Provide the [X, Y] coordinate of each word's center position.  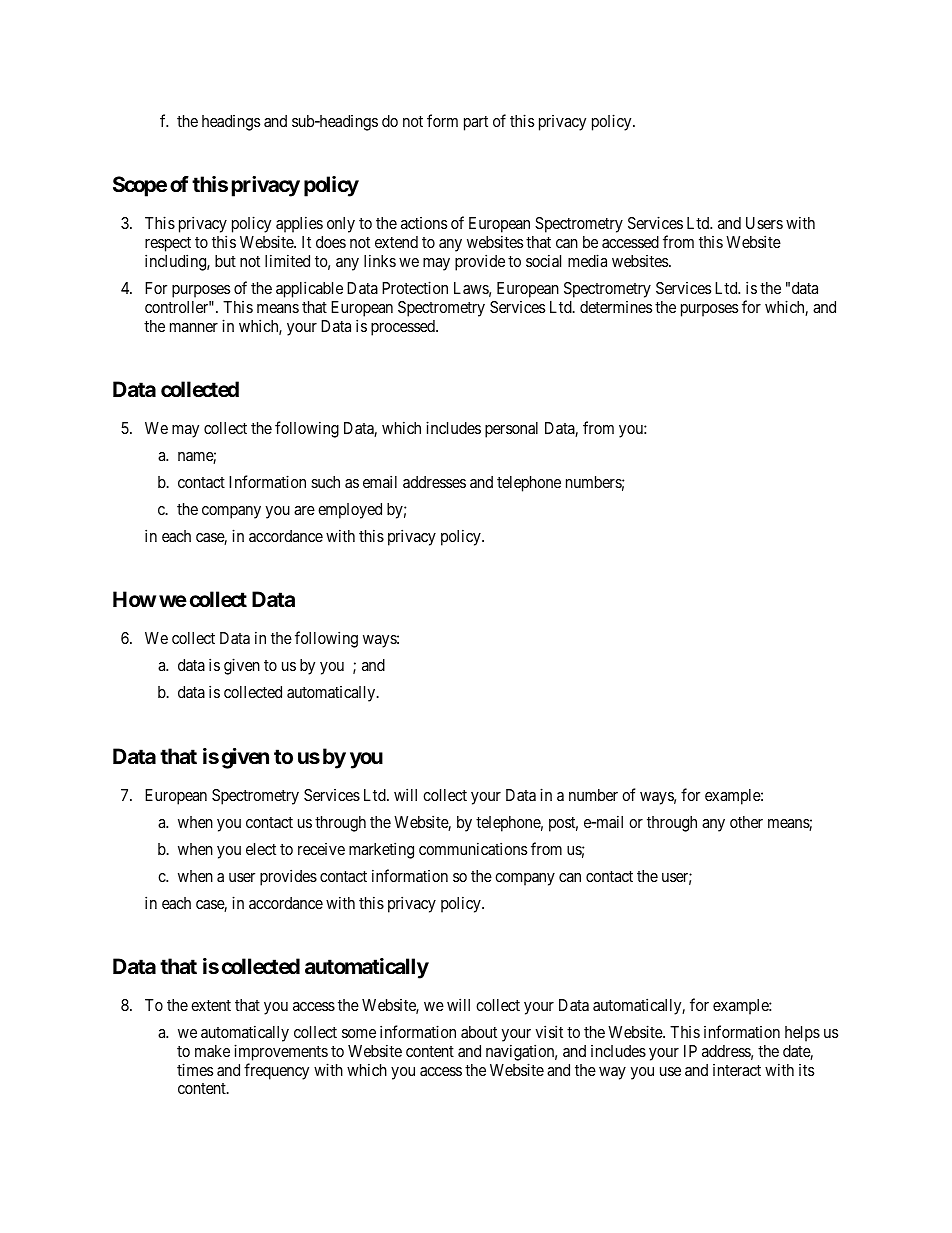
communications [473, 848]
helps [802, 1034]
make [212, 1051]
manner [194, 327]
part [476, 123]
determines [616, 307]
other [746, 822]
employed [350, 511]
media [587, 260]
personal [511, 430]
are [304, 510]
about [479, 1032]
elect [261, 849]
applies [299, 226]
